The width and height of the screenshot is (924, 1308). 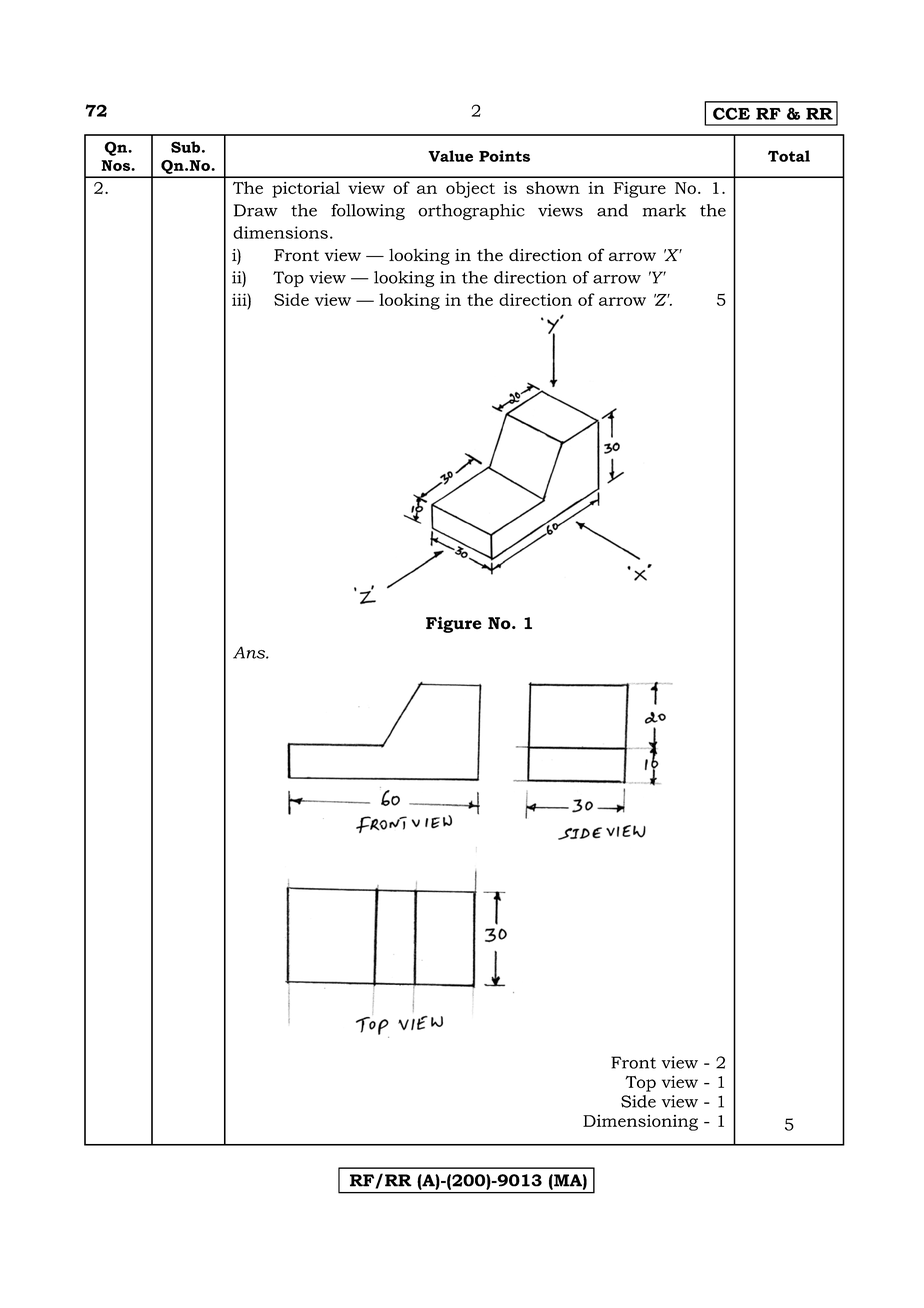 What do you see at coordinates (250, 652) in the screenshot?
I see `Ans` at bounding box center [250, 652].
